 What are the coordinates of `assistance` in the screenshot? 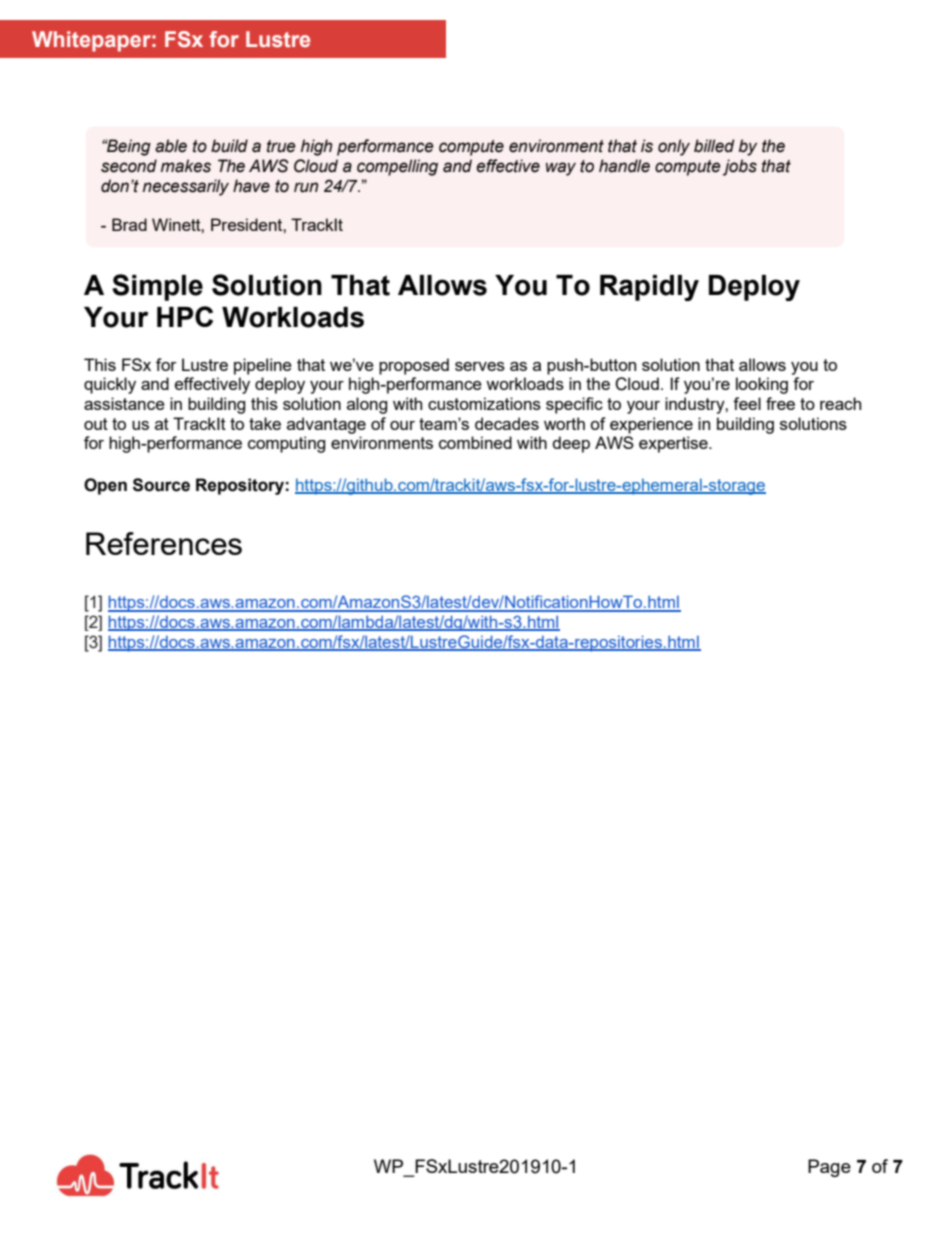 It's located at (124, 403).
